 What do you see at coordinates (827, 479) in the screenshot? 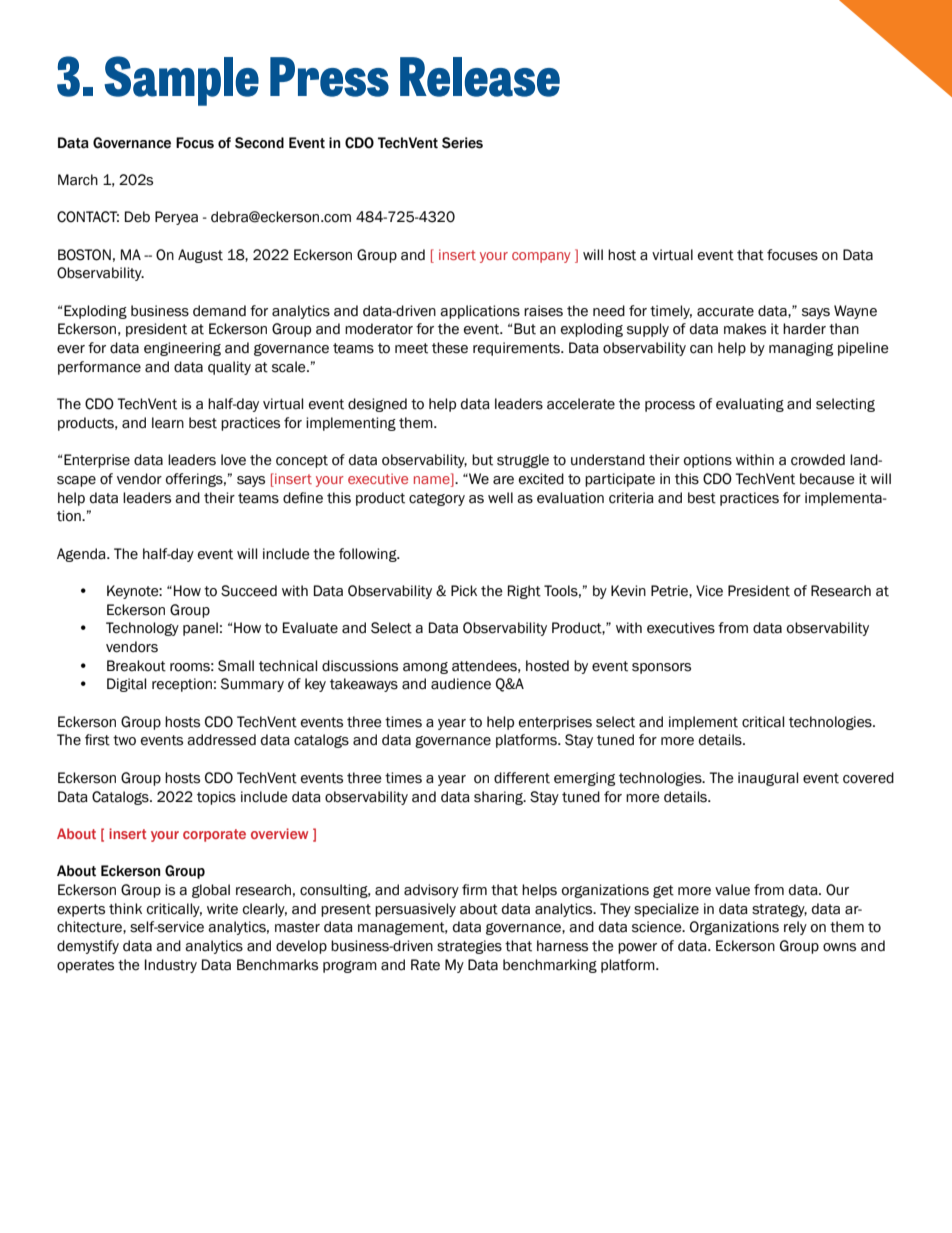
I see `because` at bounding box center [827, 479].
